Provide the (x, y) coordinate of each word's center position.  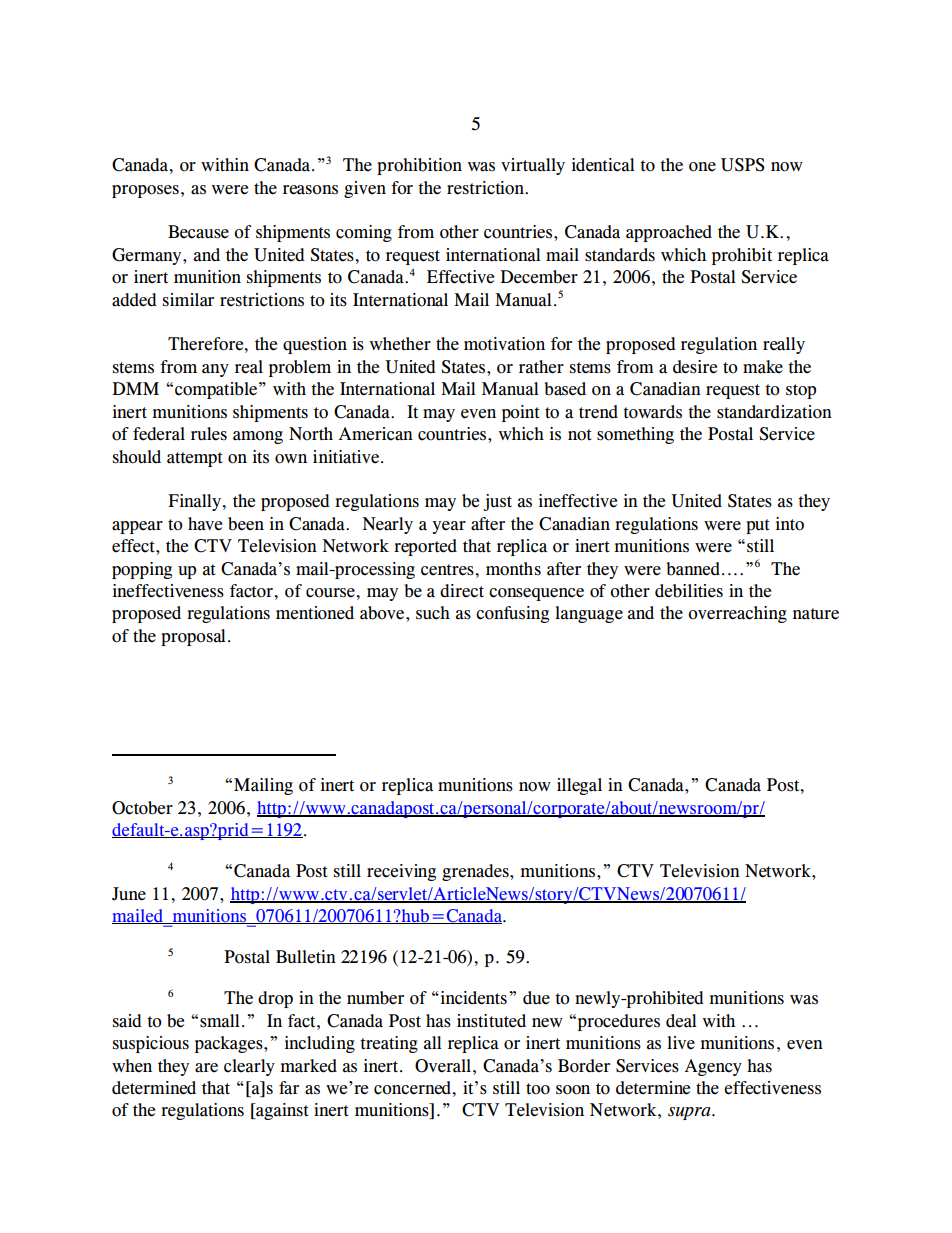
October (142, 808)
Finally (195, 502)
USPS (743, 165)
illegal (579, 786)
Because (198, 232)
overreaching (737, 614)
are (206, 1068)
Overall (444, 1066)
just (497, 502)
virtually (533, 166)
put (758, 526)
